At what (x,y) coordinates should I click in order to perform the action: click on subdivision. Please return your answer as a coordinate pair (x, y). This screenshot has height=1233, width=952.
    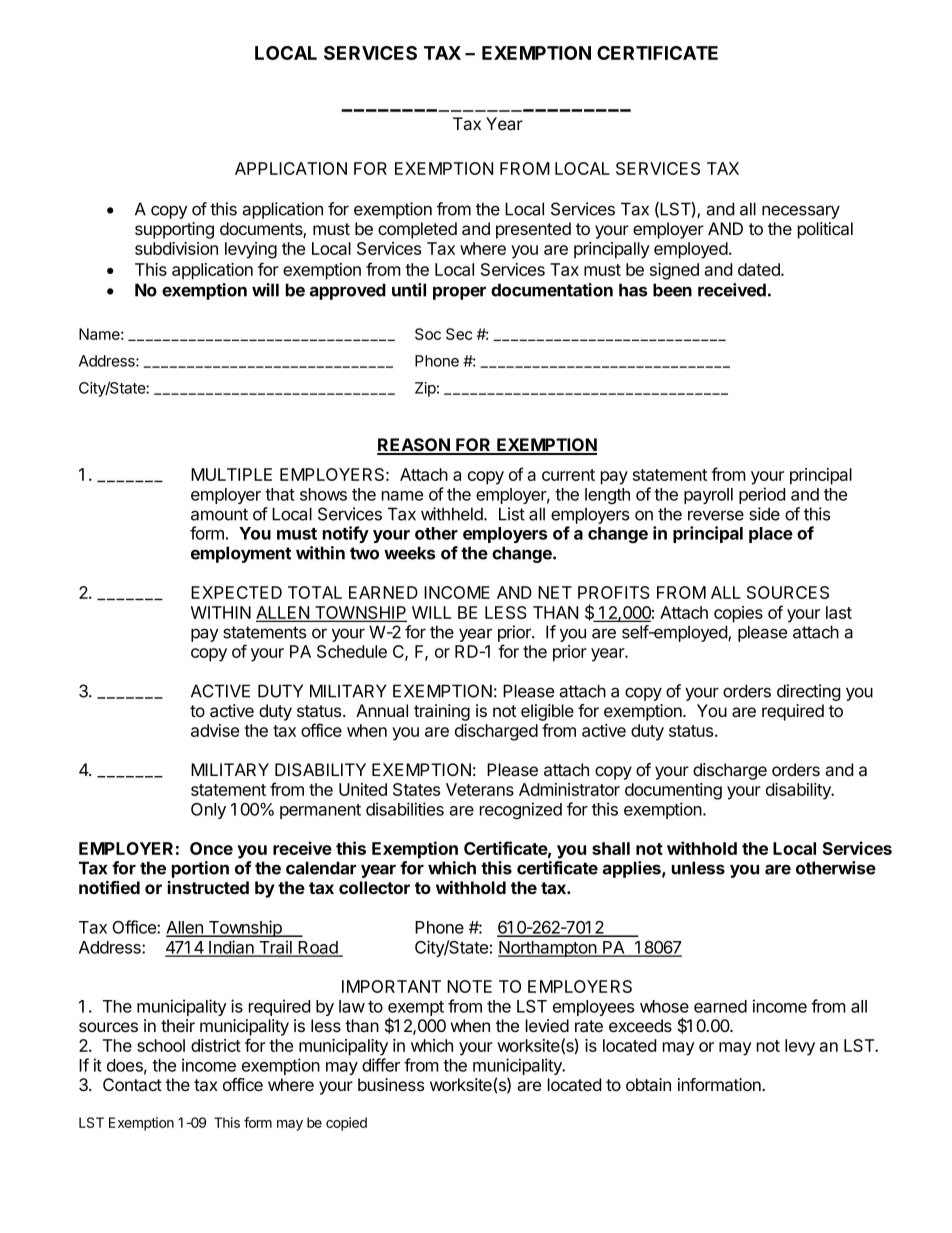
    Looking at the image, I should click on (176, 248).
